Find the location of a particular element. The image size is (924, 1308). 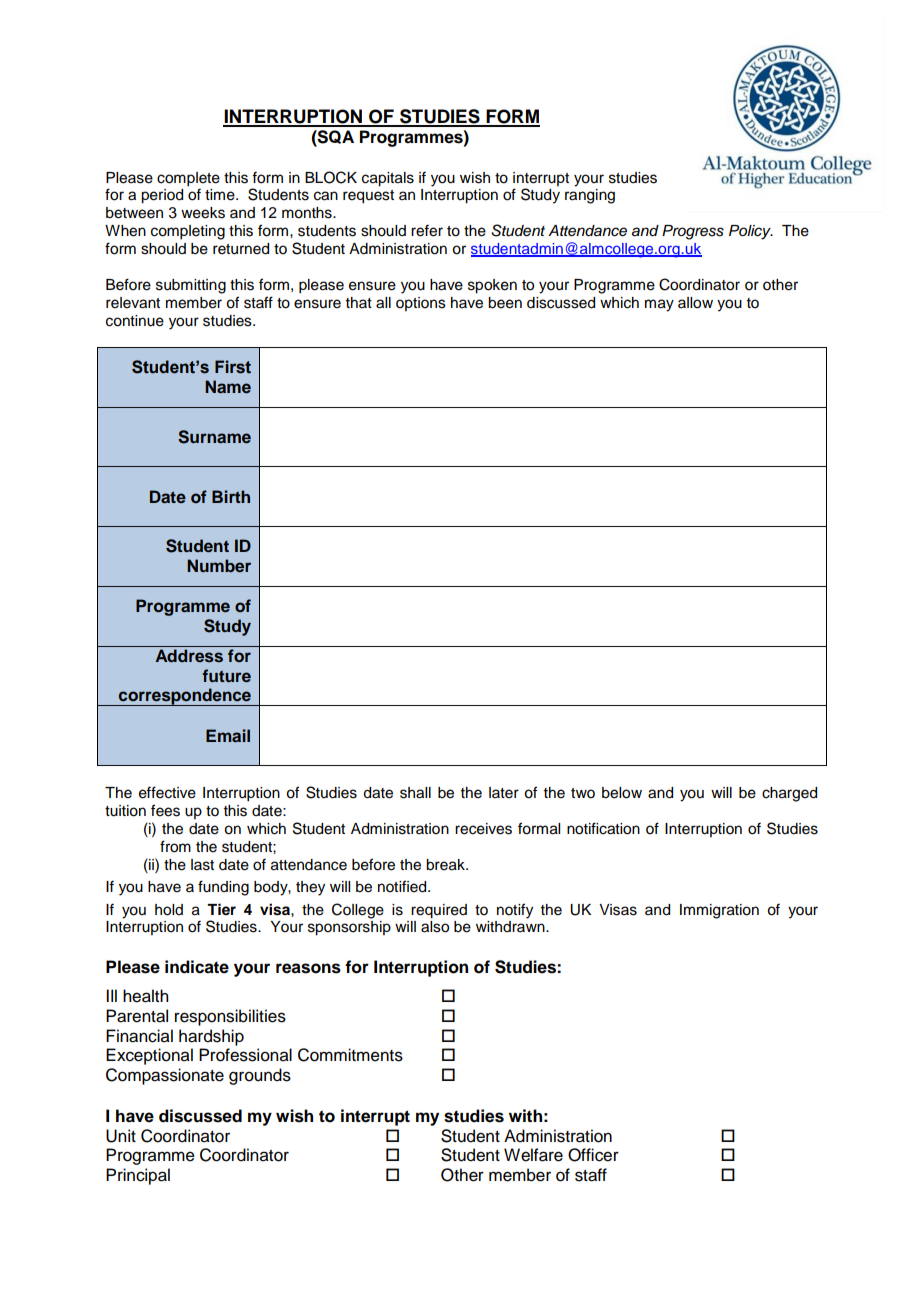

allow is located at coordinates (695, 303).
